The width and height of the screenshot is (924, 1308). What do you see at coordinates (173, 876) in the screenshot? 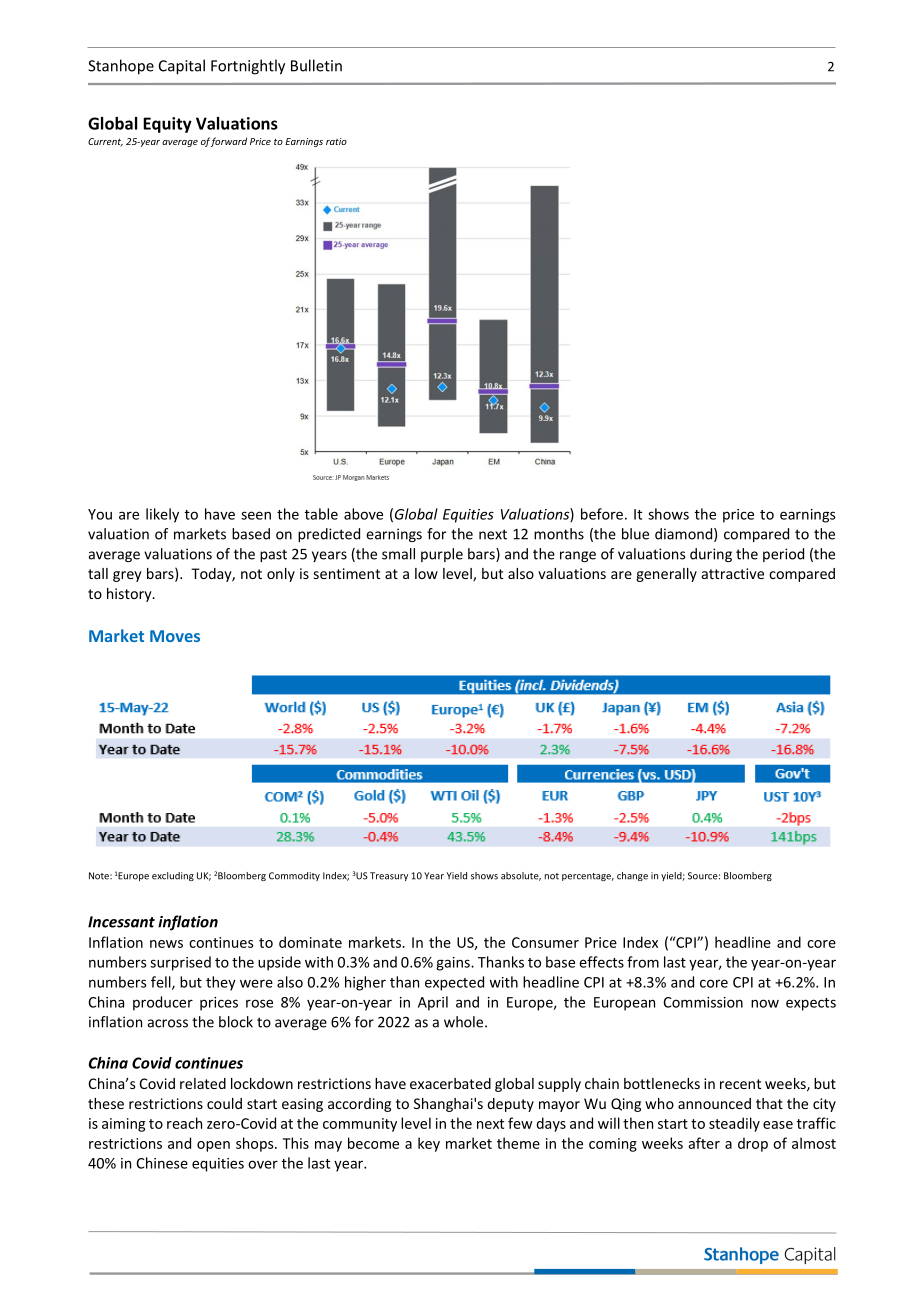
I see `excluding` at bounding box center [173, 876].
